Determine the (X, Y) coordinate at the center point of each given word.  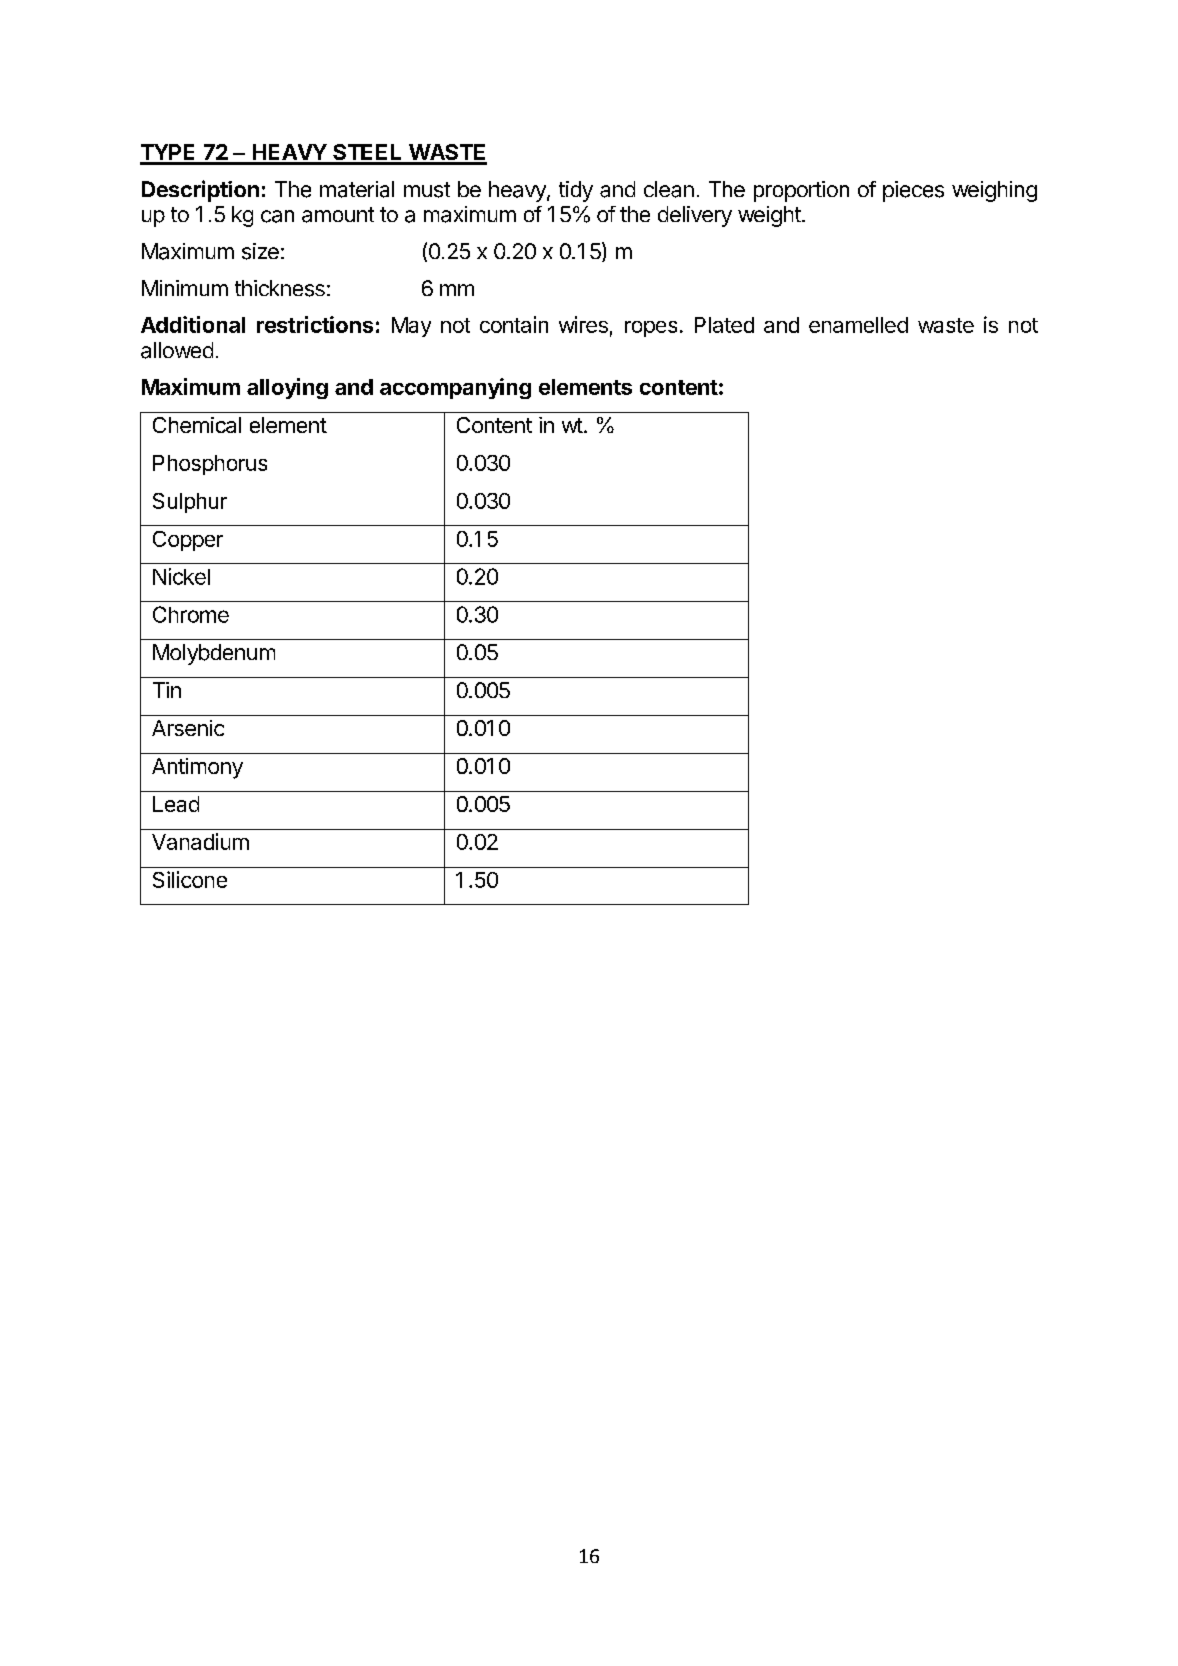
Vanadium (200, 841)
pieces (913, 191)
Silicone (190, 879)
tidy (576, 191)
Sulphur (190, 503)
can (277, 216)
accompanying (455, 388)
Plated (724, 325)
